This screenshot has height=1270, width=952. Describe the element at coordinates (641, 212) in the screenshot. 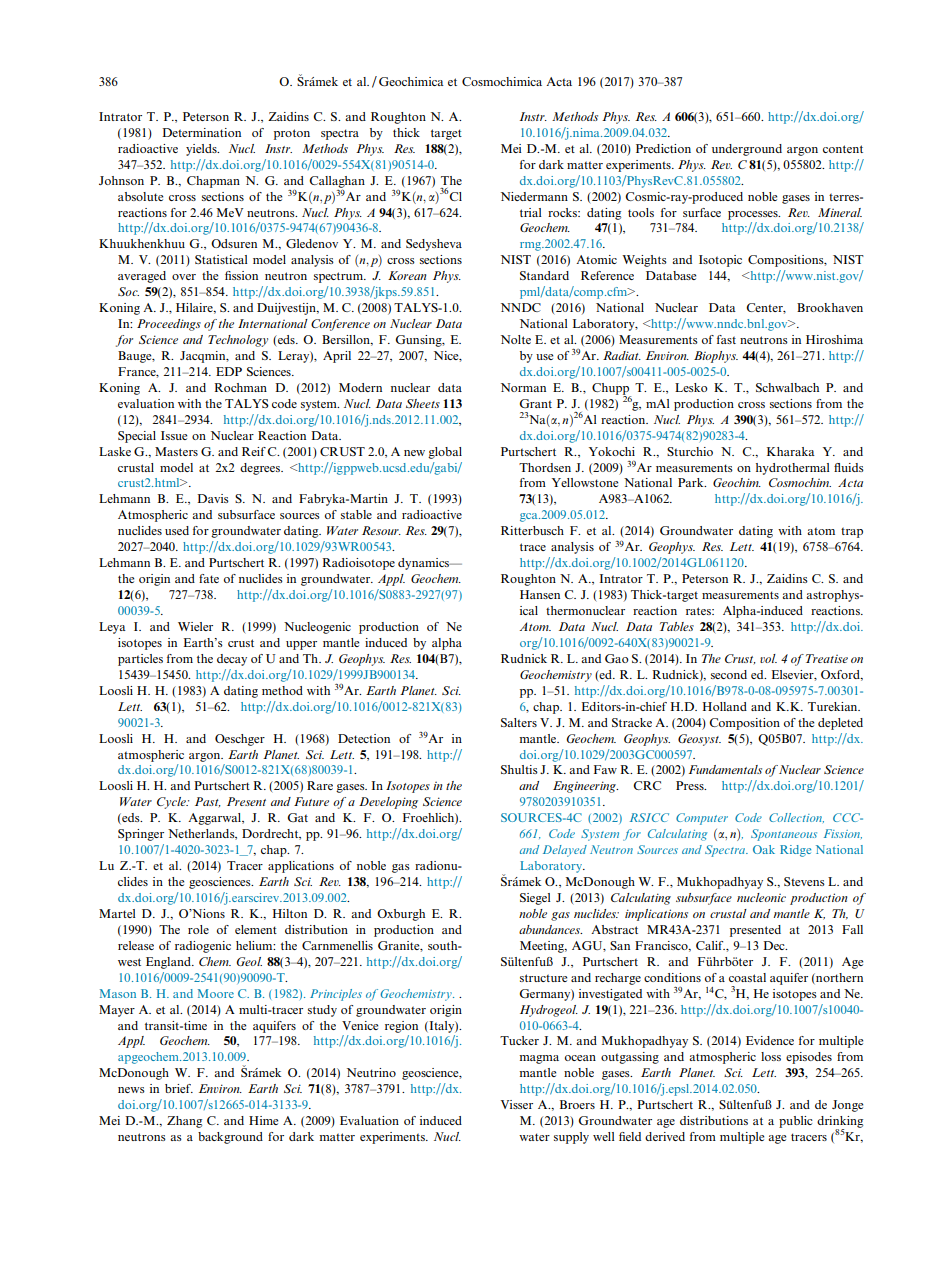

I see `tools` at that location.
